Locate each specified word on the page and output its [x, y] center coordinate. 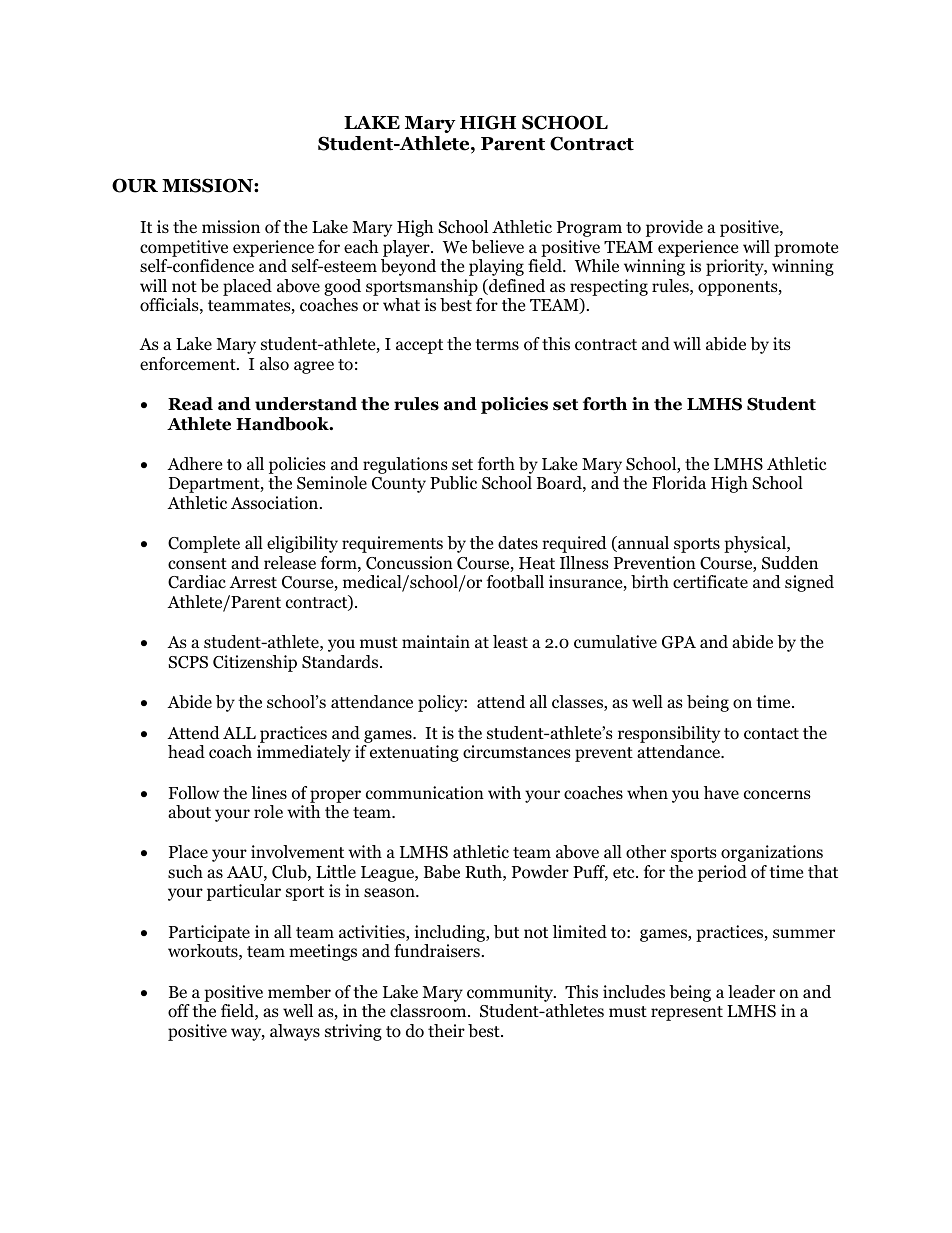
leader [751, 992]
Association [276, 503]
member [299, 992]
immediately [304, 753]
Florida [679, 483]
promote [806, 249]
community [511, 993]
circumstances [517, 752]
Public [453, 483]
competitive [184, 248]
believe [497, 247]
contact [771, 734]
